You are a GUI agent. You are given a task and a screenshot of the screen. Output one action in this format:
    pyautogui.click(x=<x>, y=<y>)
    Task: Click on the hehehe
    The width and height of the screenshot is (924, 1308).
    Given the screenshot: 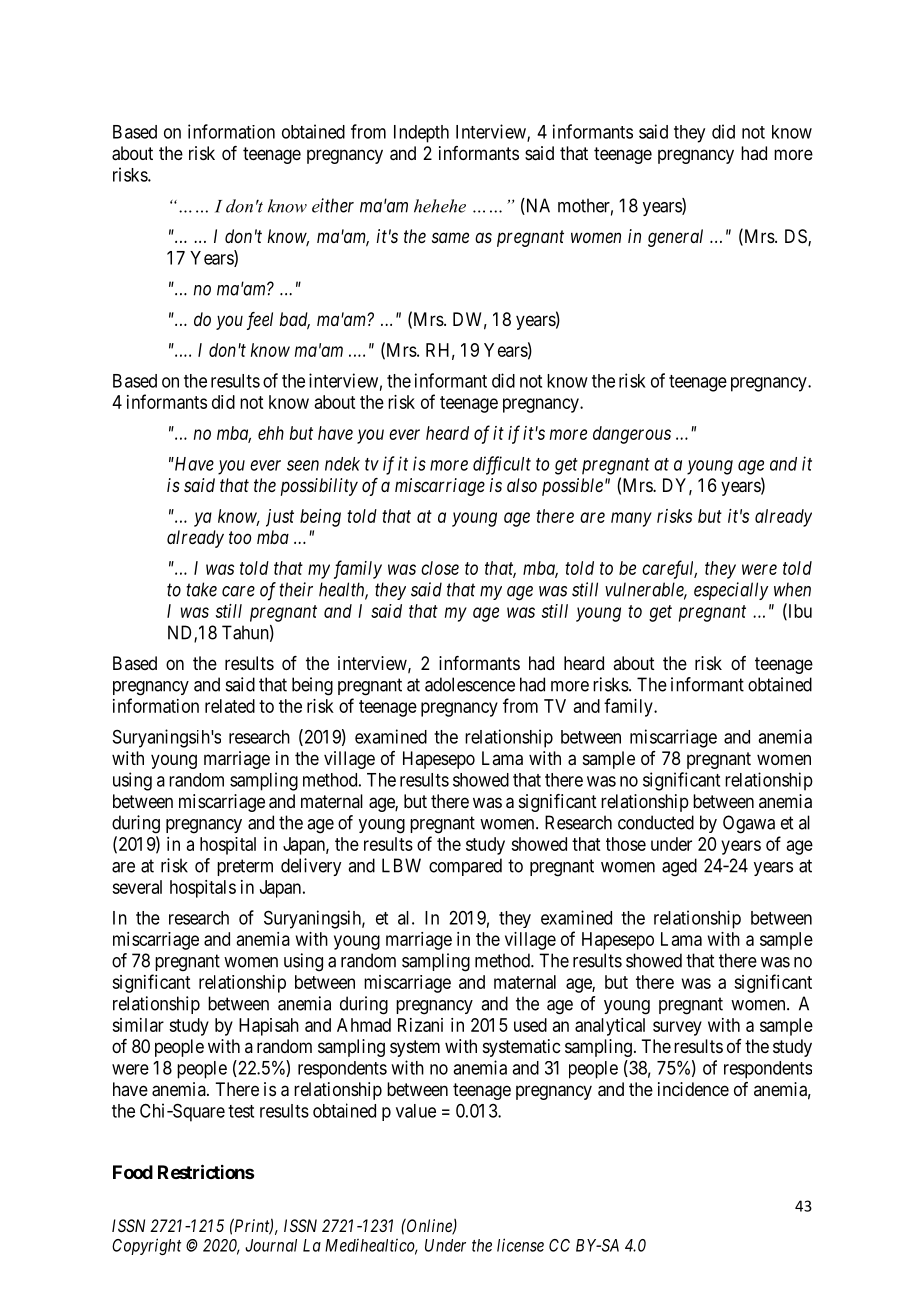 What is the action you would take?
    pyautogui.click(x=440, y=206)
